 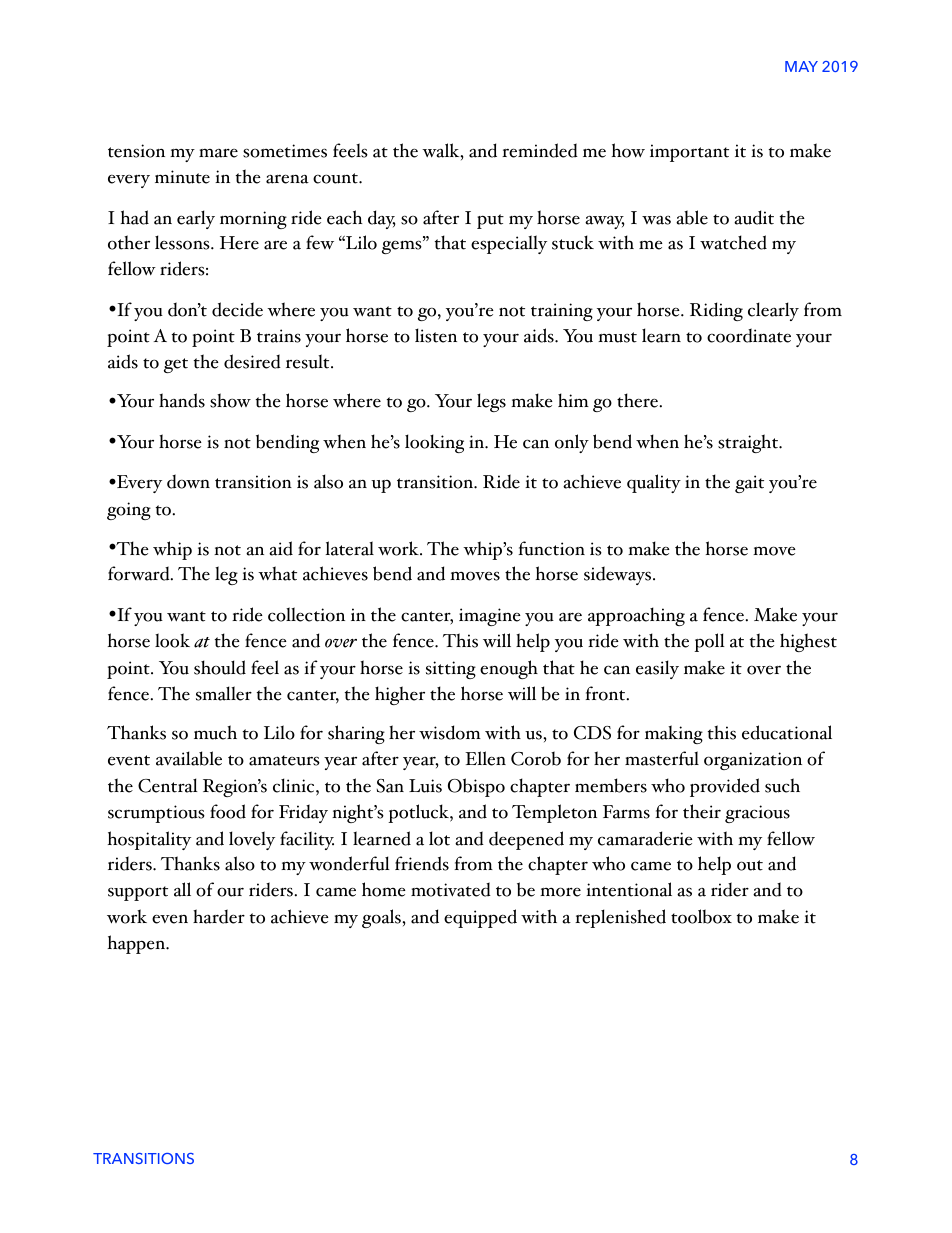 What do you see at coordinates (451, 670) in the document?
I see `sitting` at bounding box center [451, 670].
